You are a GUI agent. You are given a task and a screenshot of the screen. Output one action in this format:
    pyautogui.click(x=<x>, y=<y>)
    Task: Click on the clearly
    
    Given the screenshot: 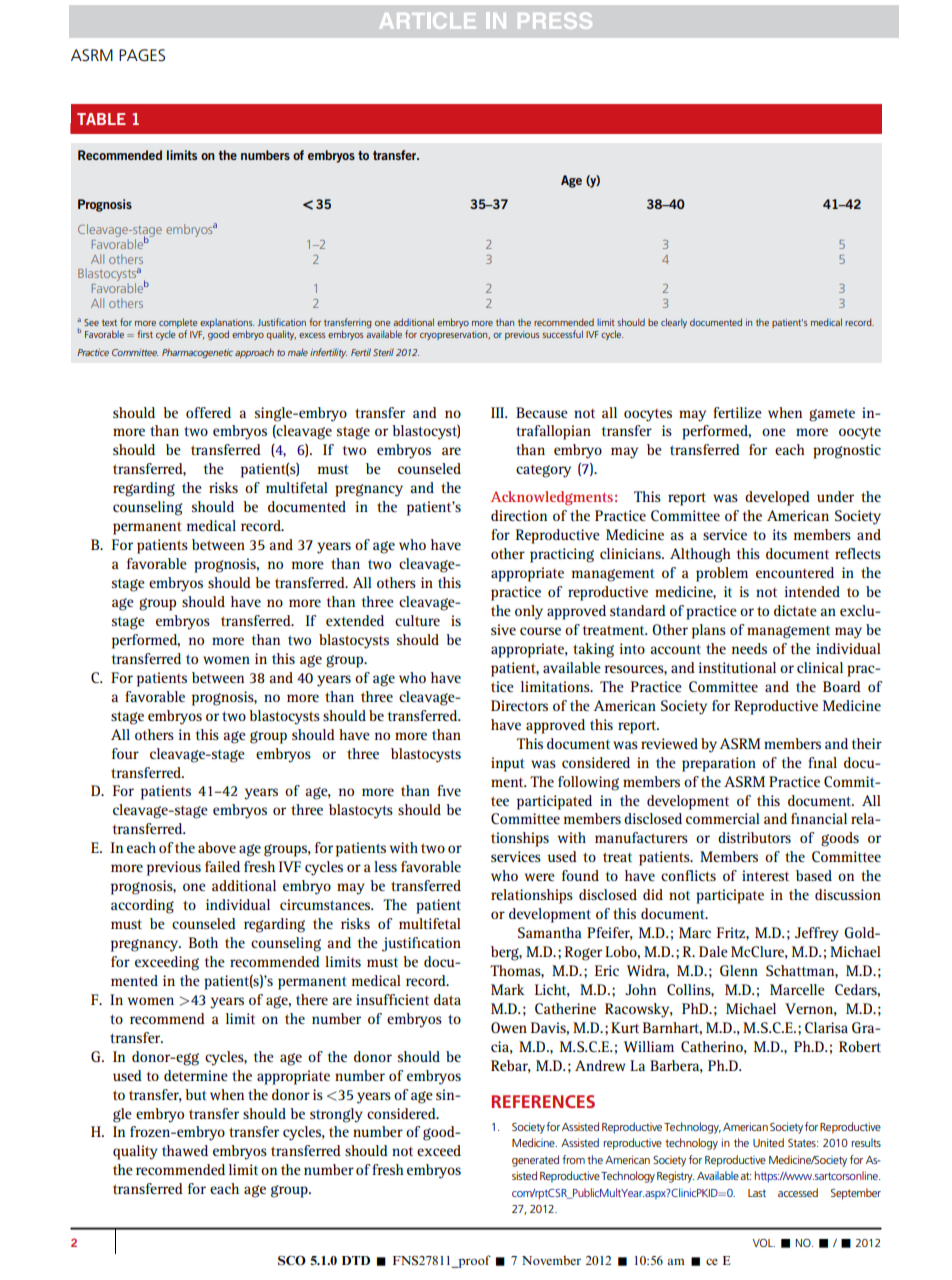 What is the action you would take?
    pyautogui.click(x=674, y=323)
